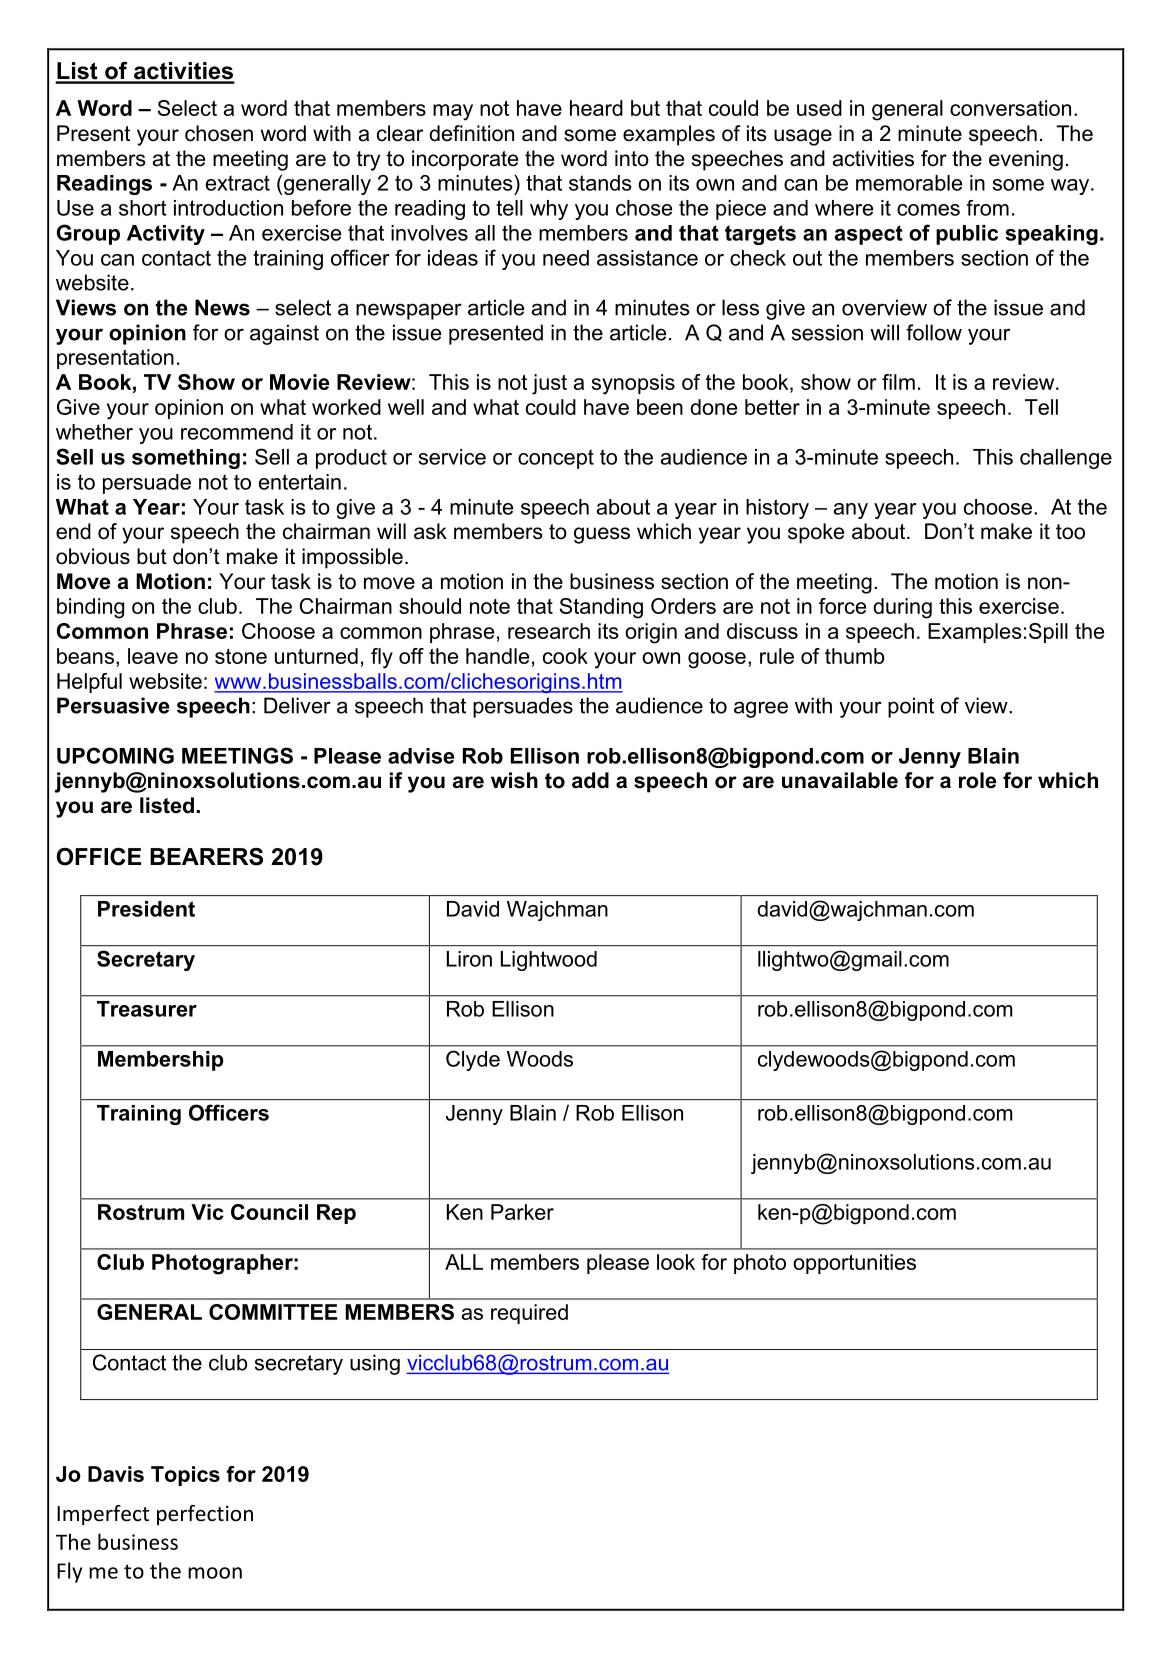 This document has width=1171, height=1657. I want to click on Standing, so click(601, 608).
